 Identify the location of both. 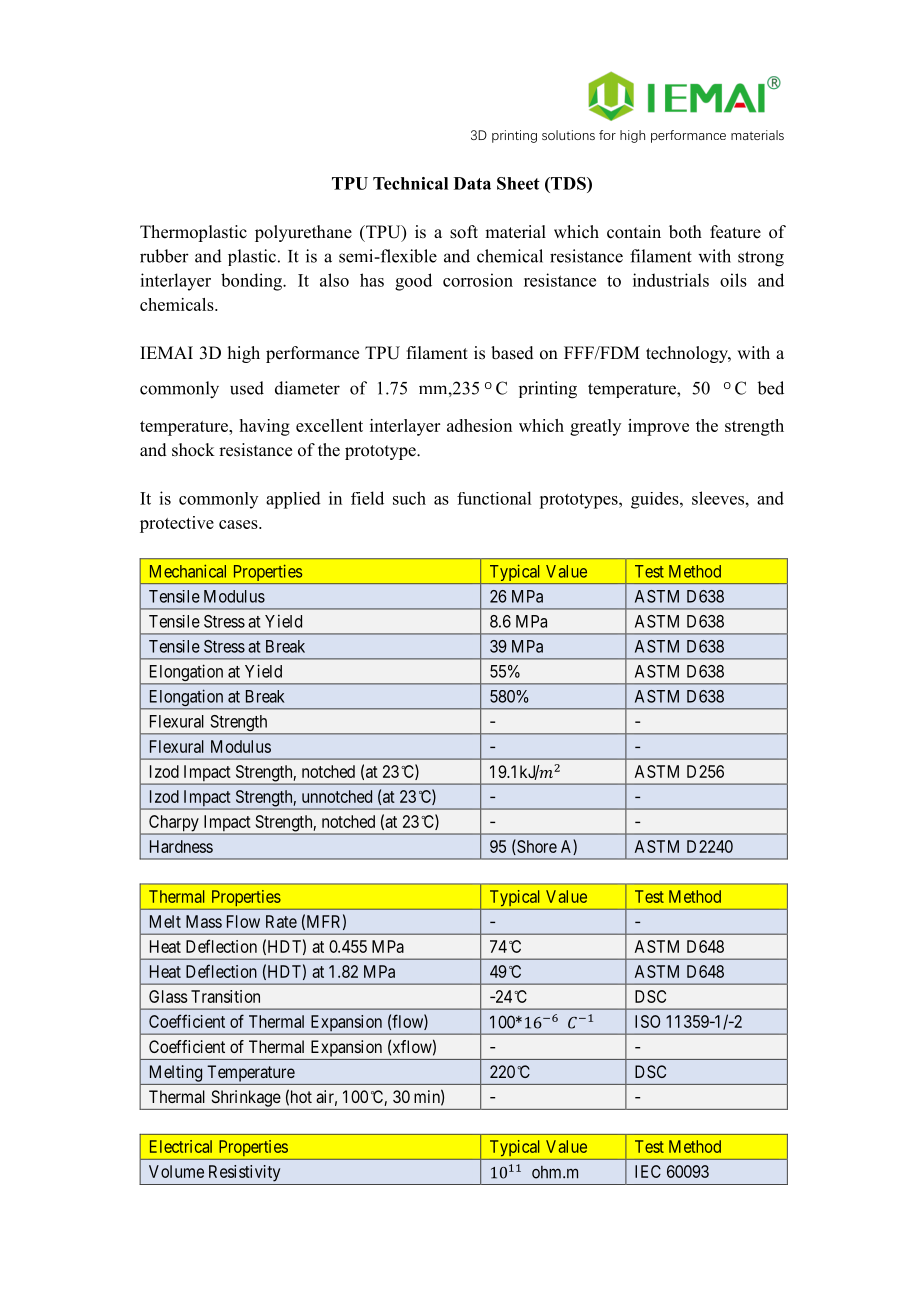
(685, 232).
